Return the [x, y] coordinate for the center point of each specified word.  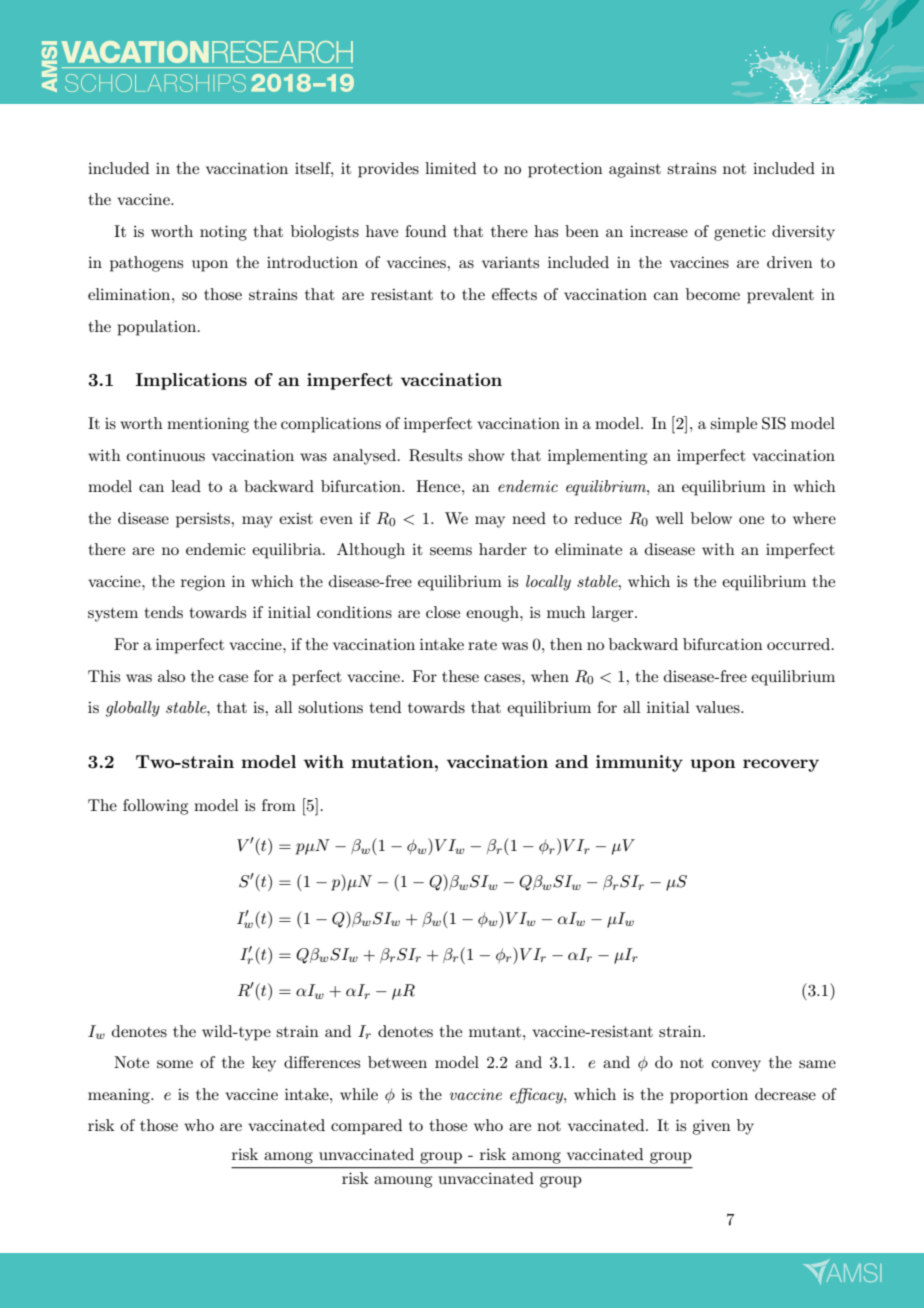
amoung [403, 1182]
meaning [120, 1096]
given [711, 1127]
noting [223, 233]
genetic [740, 233]
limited [450, 168]
